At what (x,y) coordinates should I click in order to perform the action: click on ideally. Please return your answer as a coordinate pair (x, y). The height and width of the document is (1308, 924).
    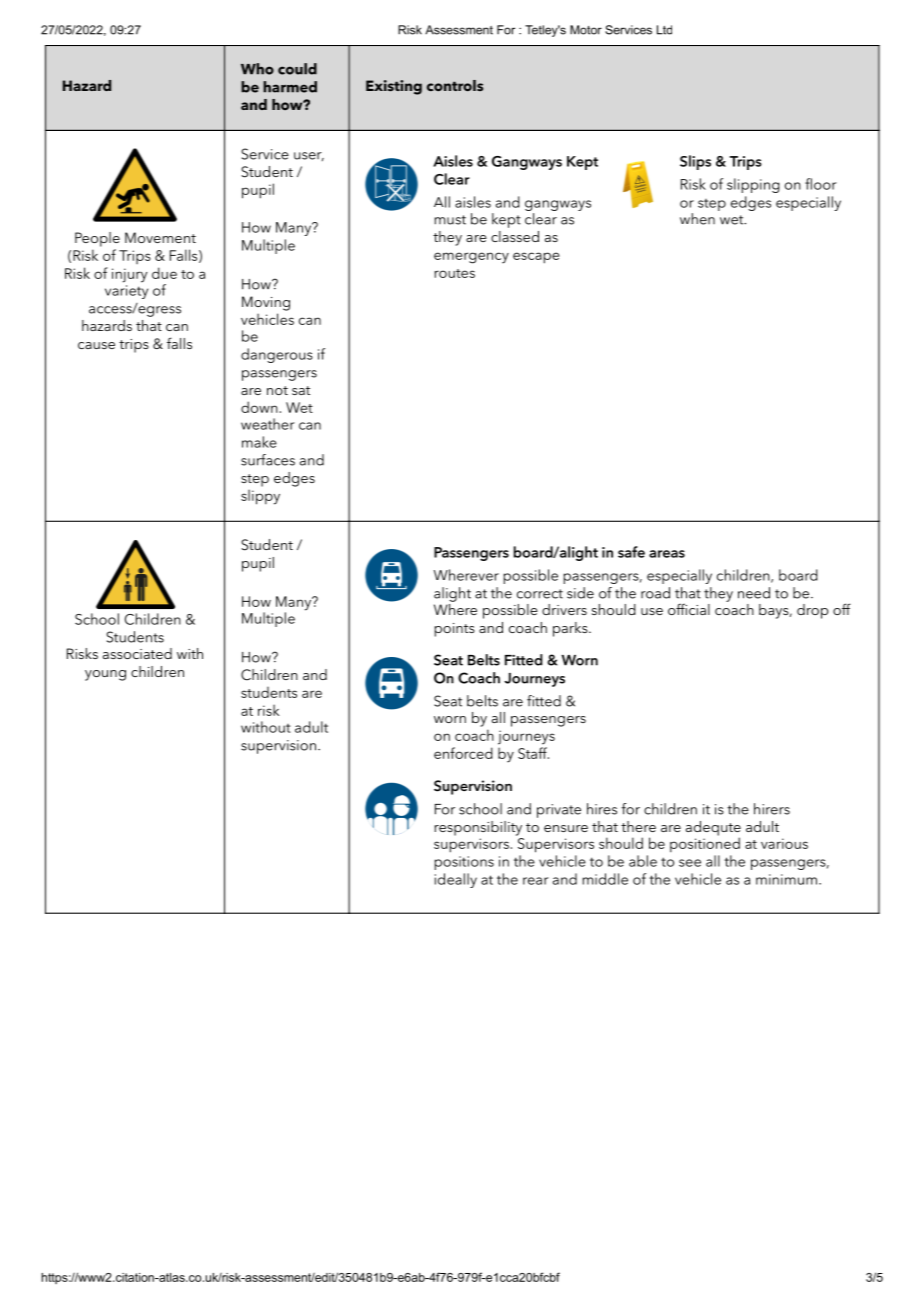
    Looking at the image, I should click on (456, 880).
